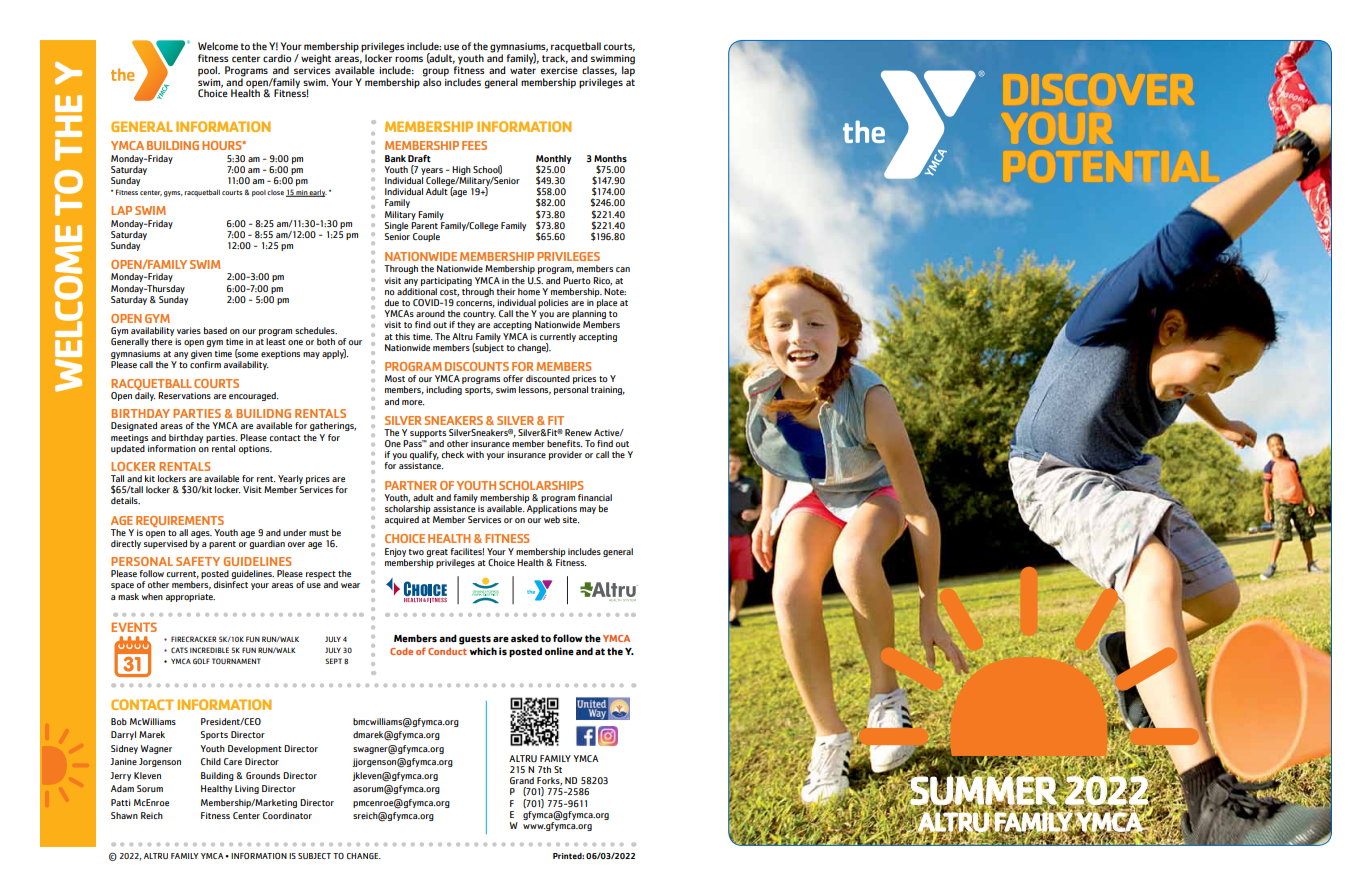  What do you see at coordinates (277, 58) in the screenshot?
I see `cardio` at bounding box center [277, 58].
